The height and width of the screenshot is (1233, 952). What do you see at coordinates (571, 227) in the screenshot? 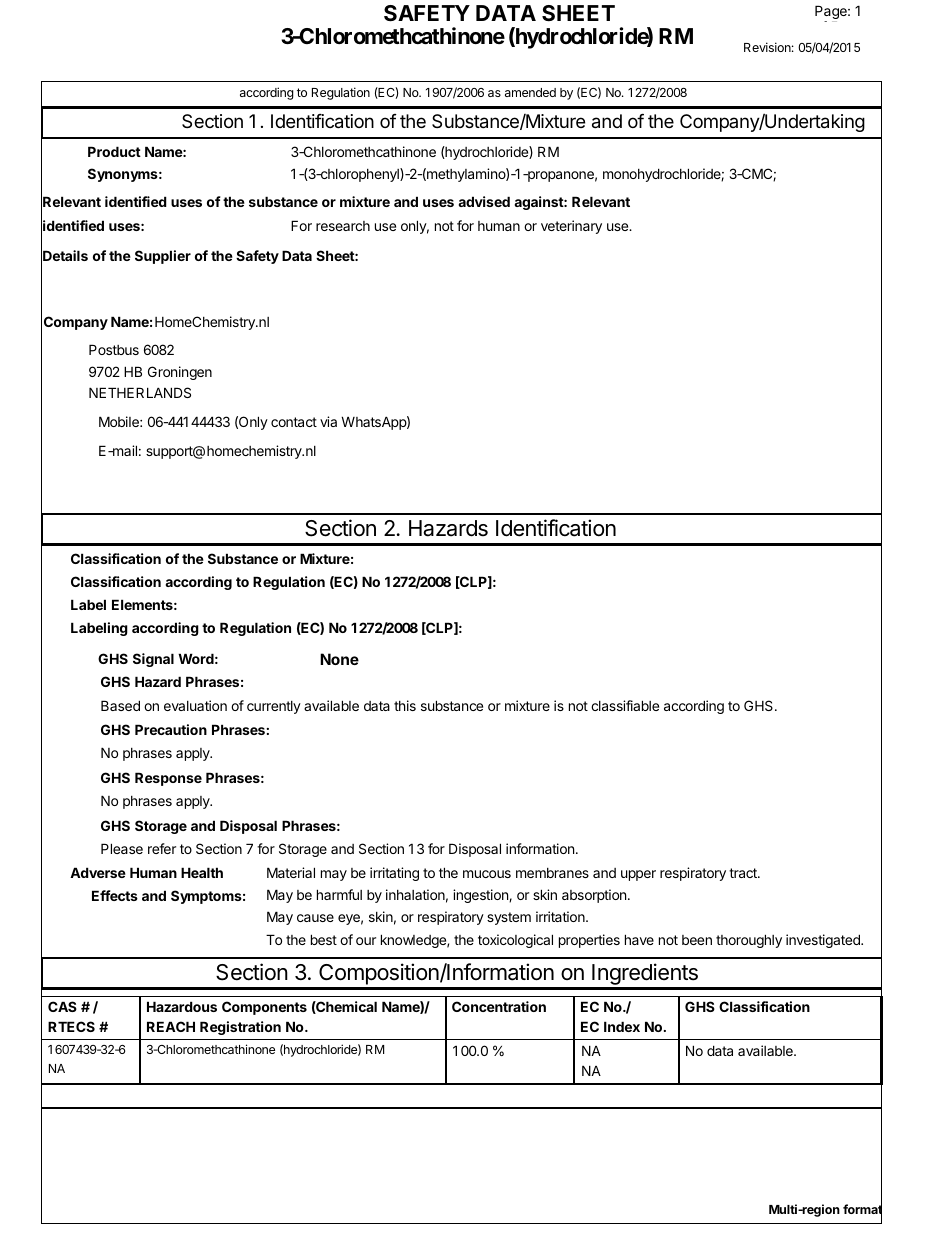
I see `veterinary` at bounding box center [571, 227].
